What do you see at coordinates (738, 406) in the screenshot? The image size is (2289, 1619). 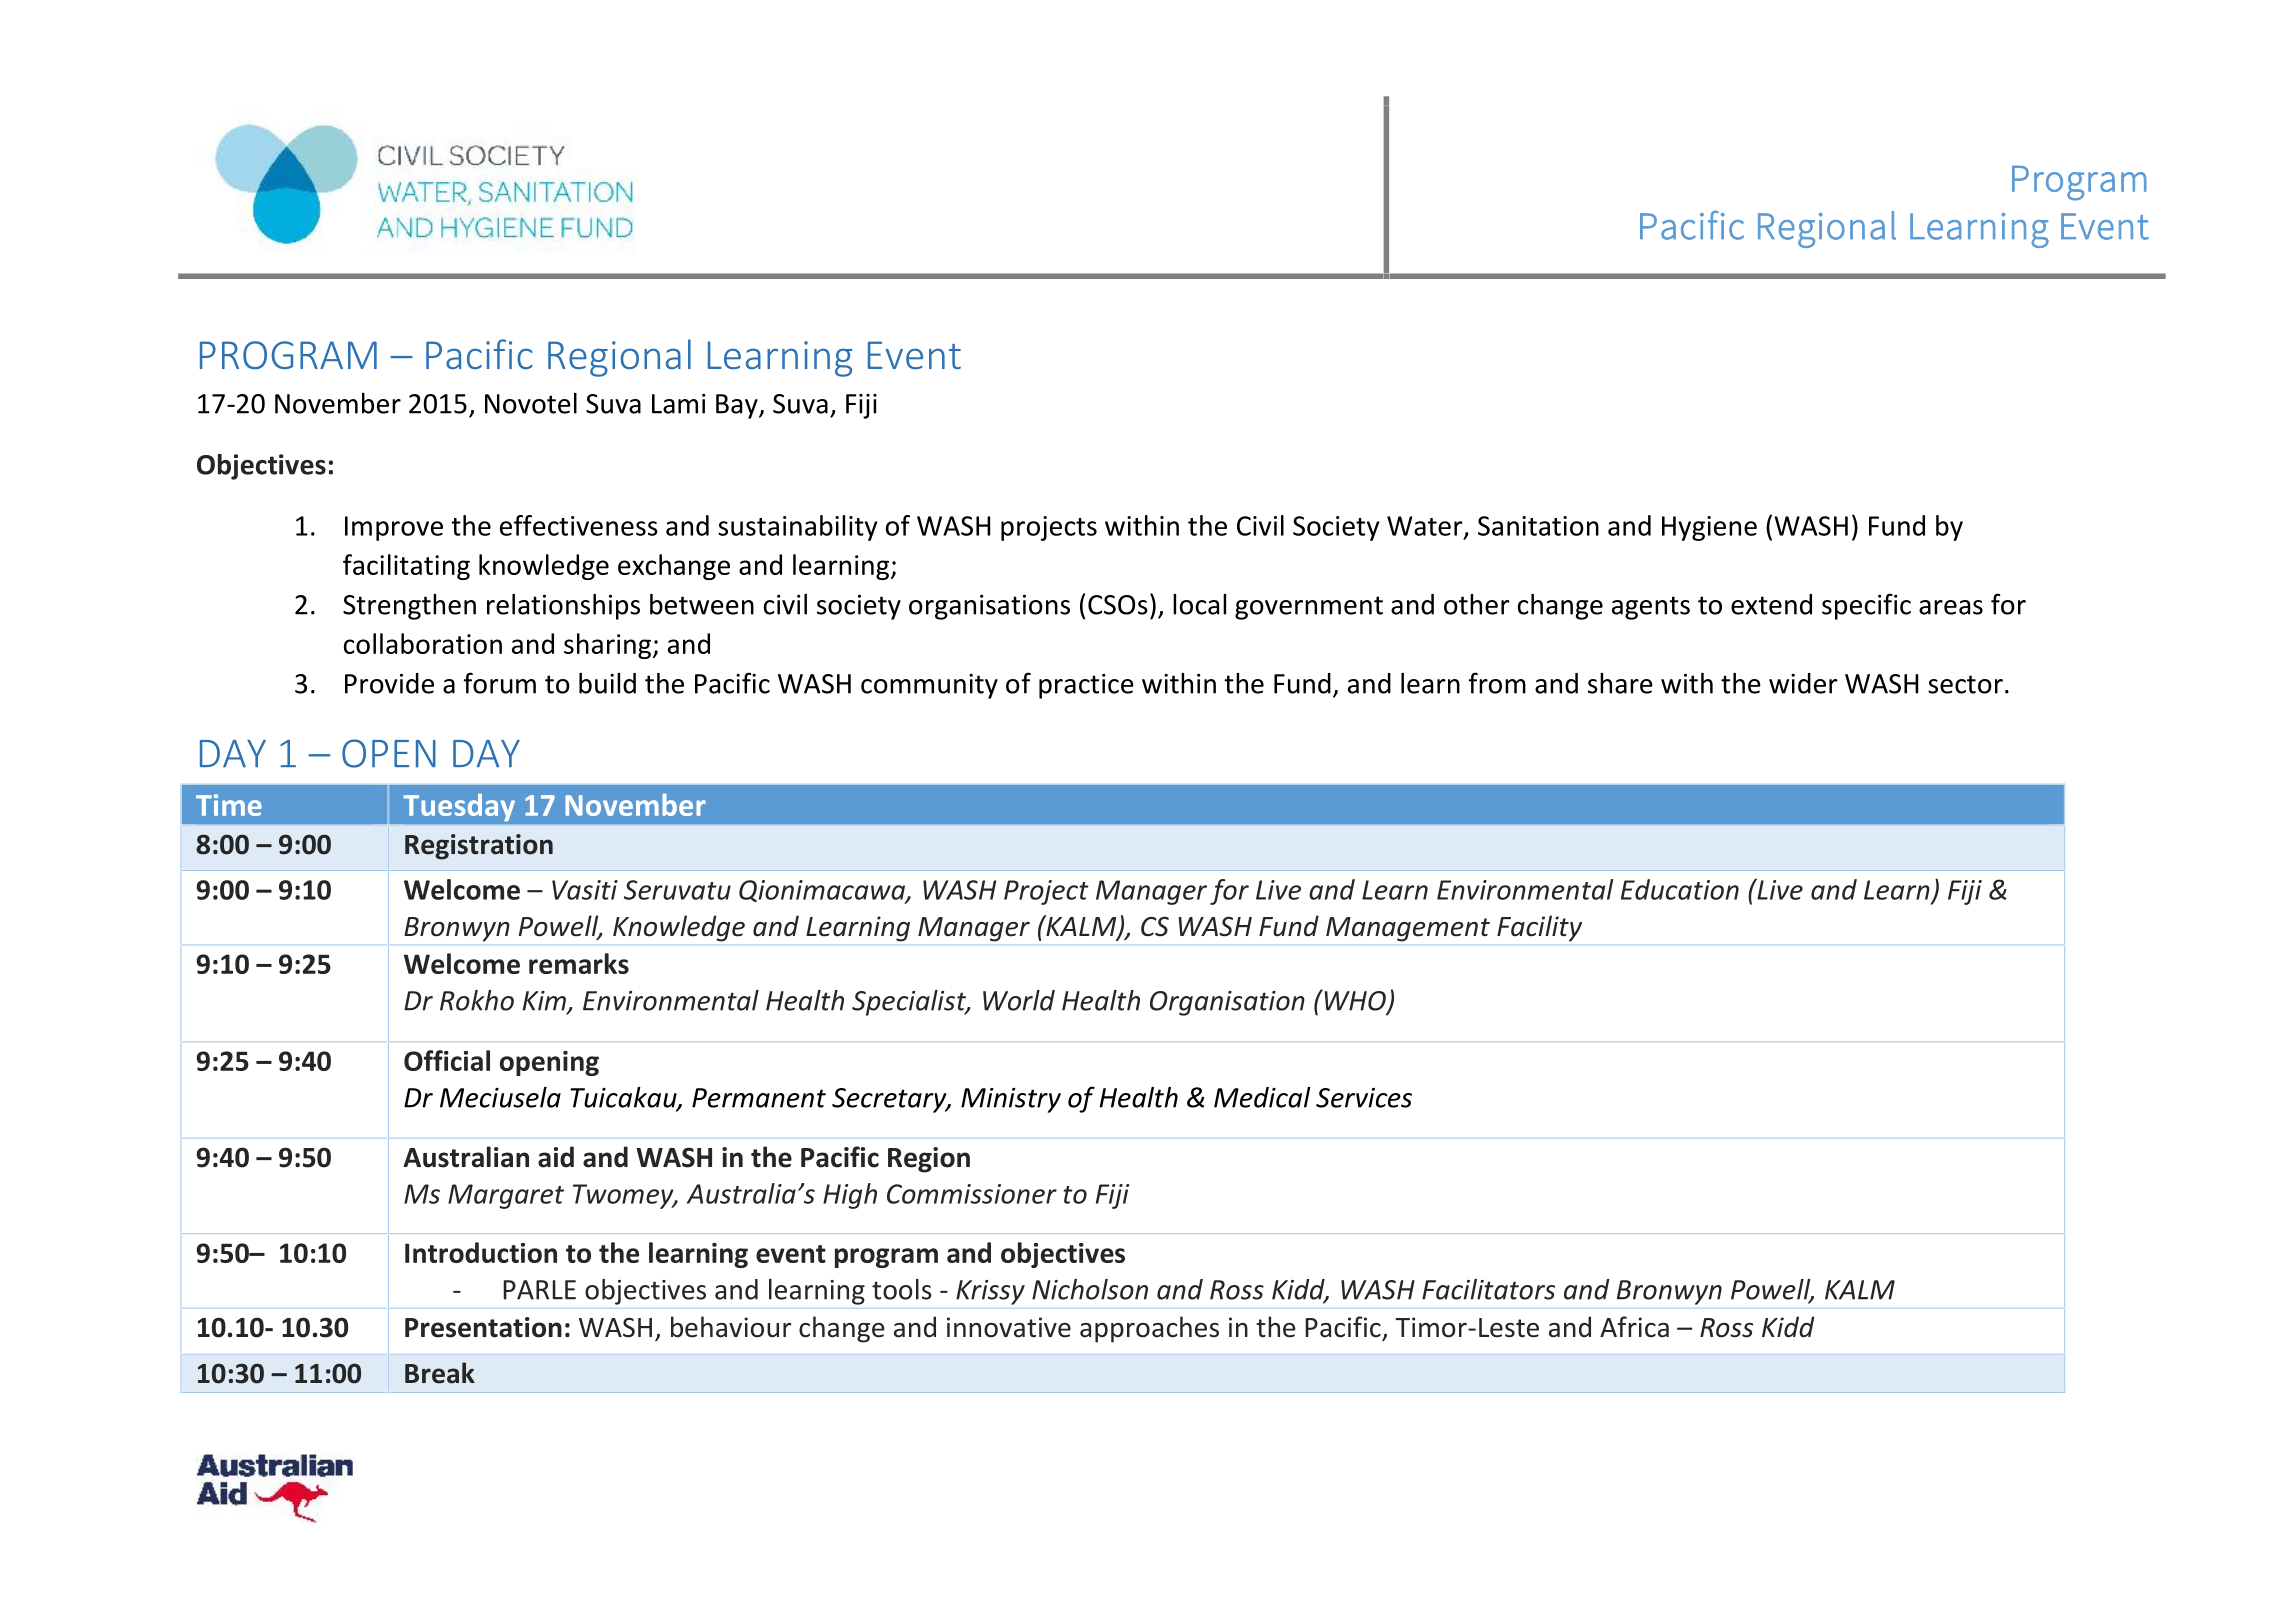 I see `Bay` at bounding box center [738, 406].
